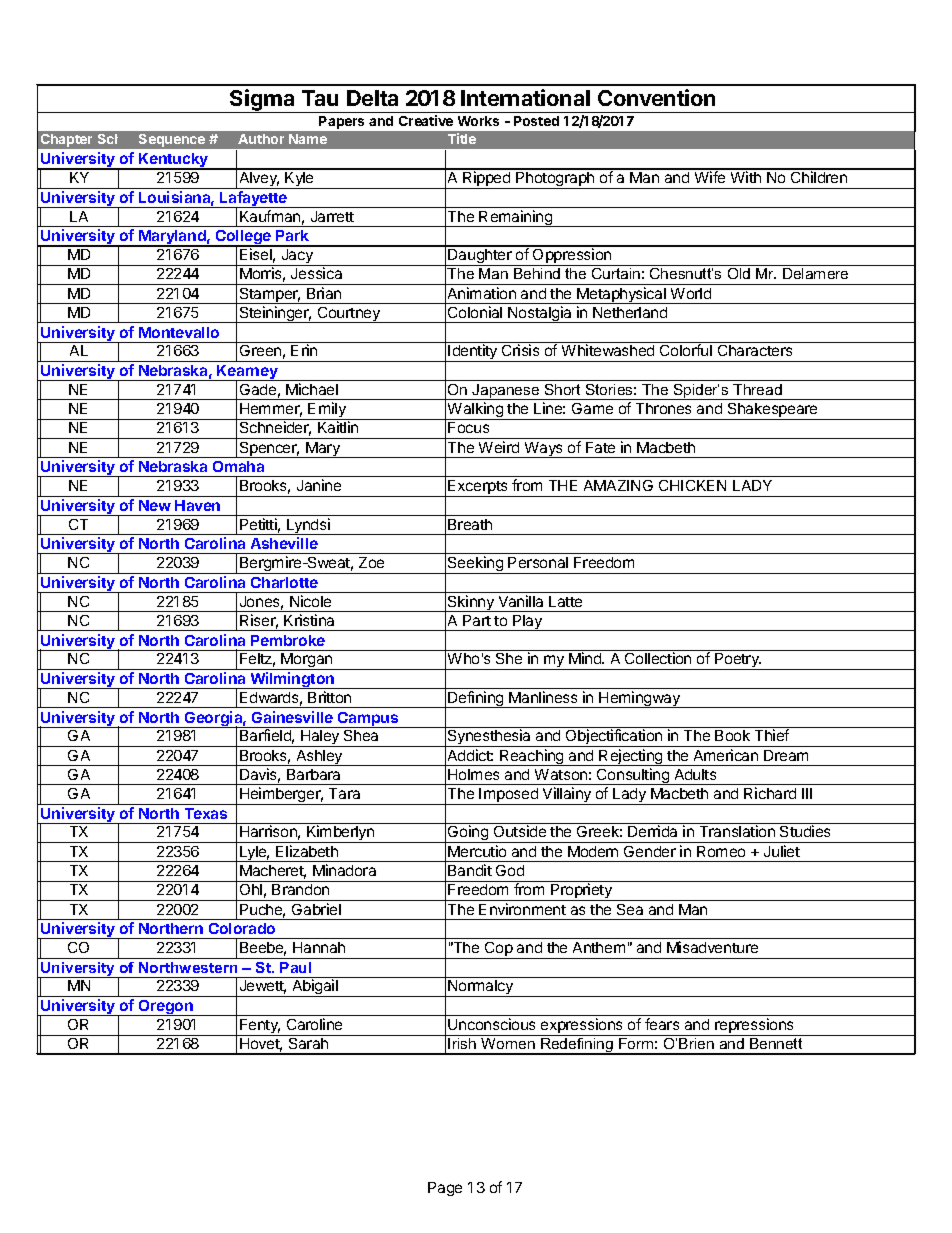  I want to click on Convention, so click(656, 97).
